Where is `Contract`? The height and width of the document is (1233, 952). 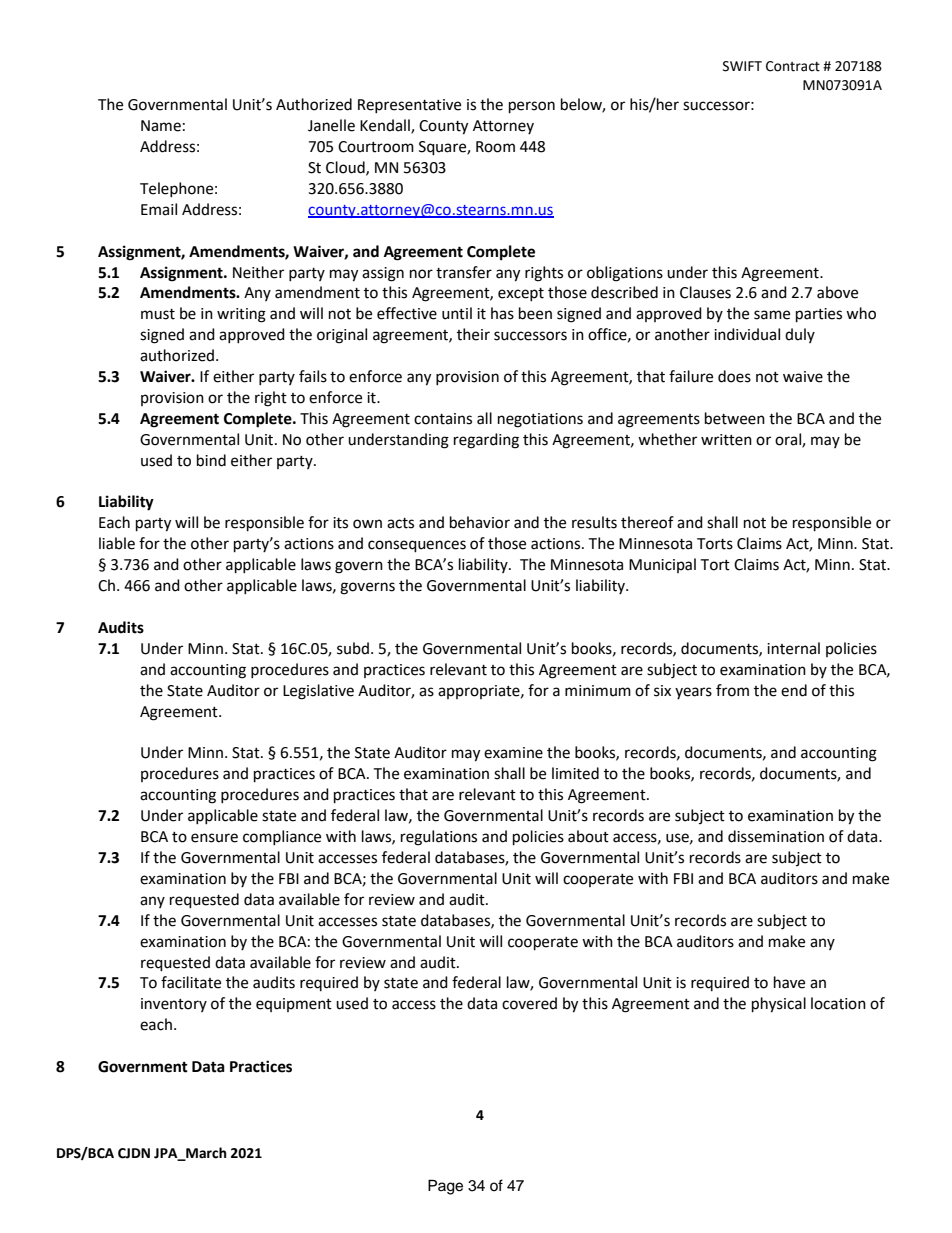
Contract is located at coordinates (793, 66).
